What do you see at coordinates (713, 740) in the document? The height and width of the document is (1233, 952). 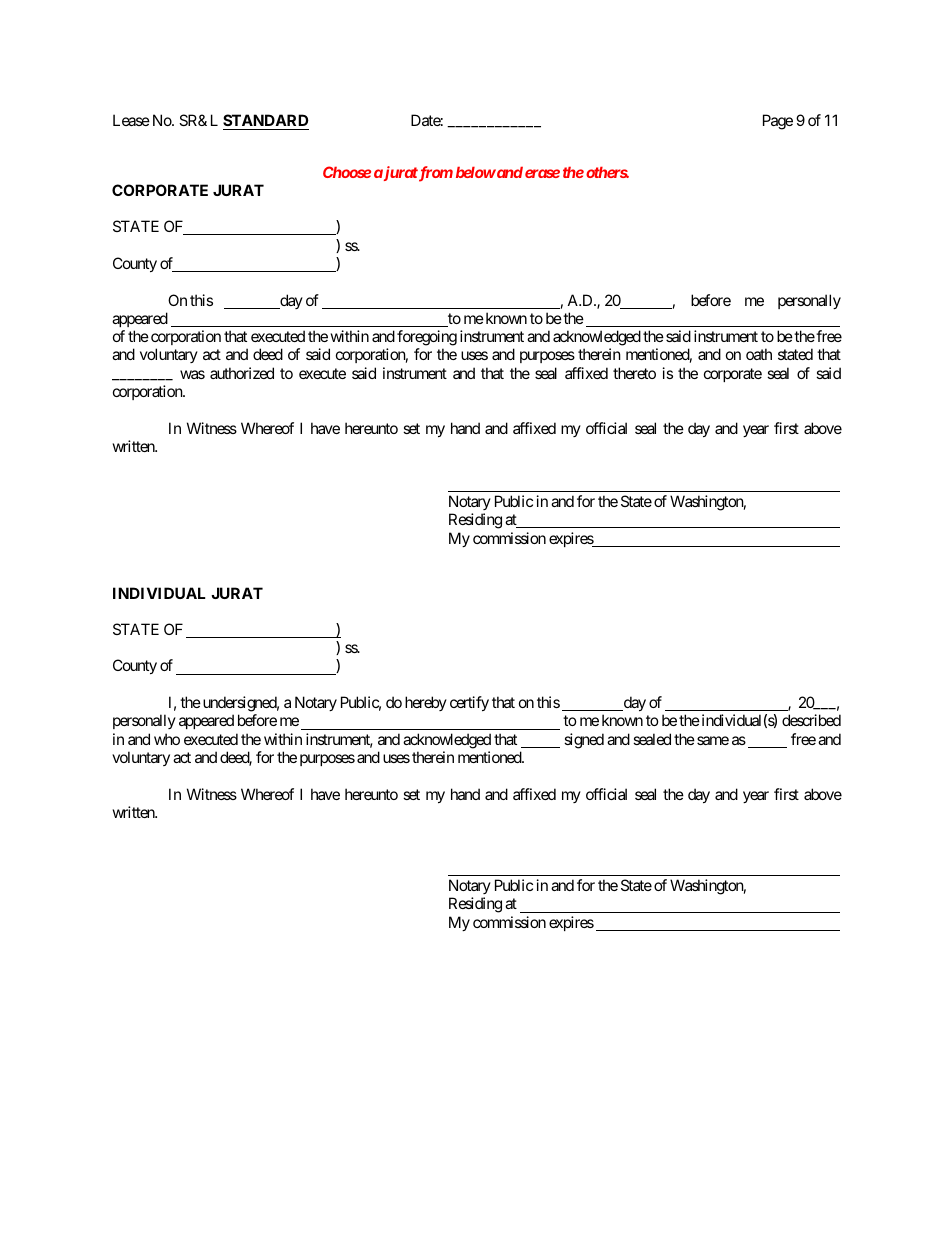 I see `same` at bounding box center [713, 740].
